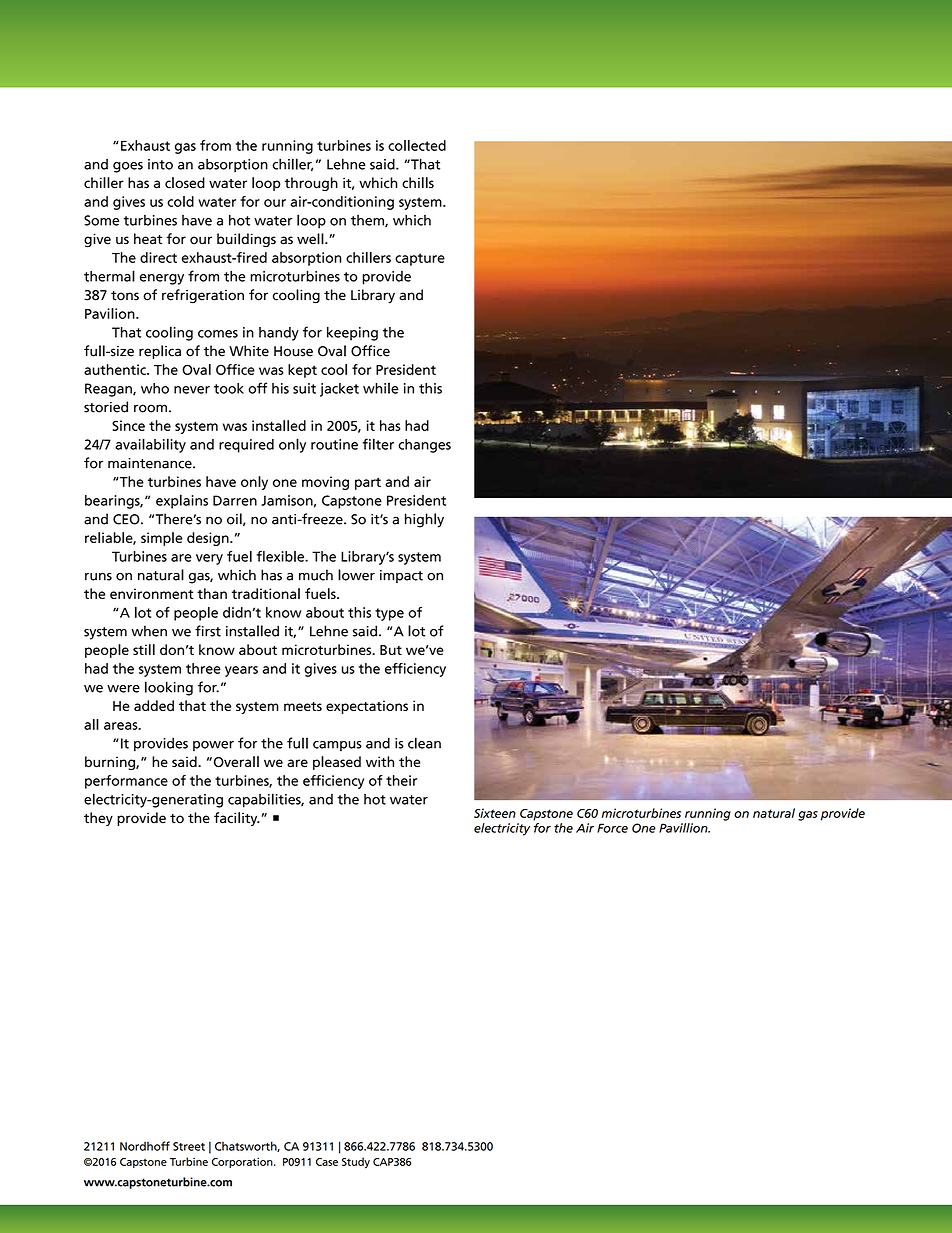  What do you see at coordinates (424, 520) in the screenshot?
I see `highly` at bounding box center [424, 520].
